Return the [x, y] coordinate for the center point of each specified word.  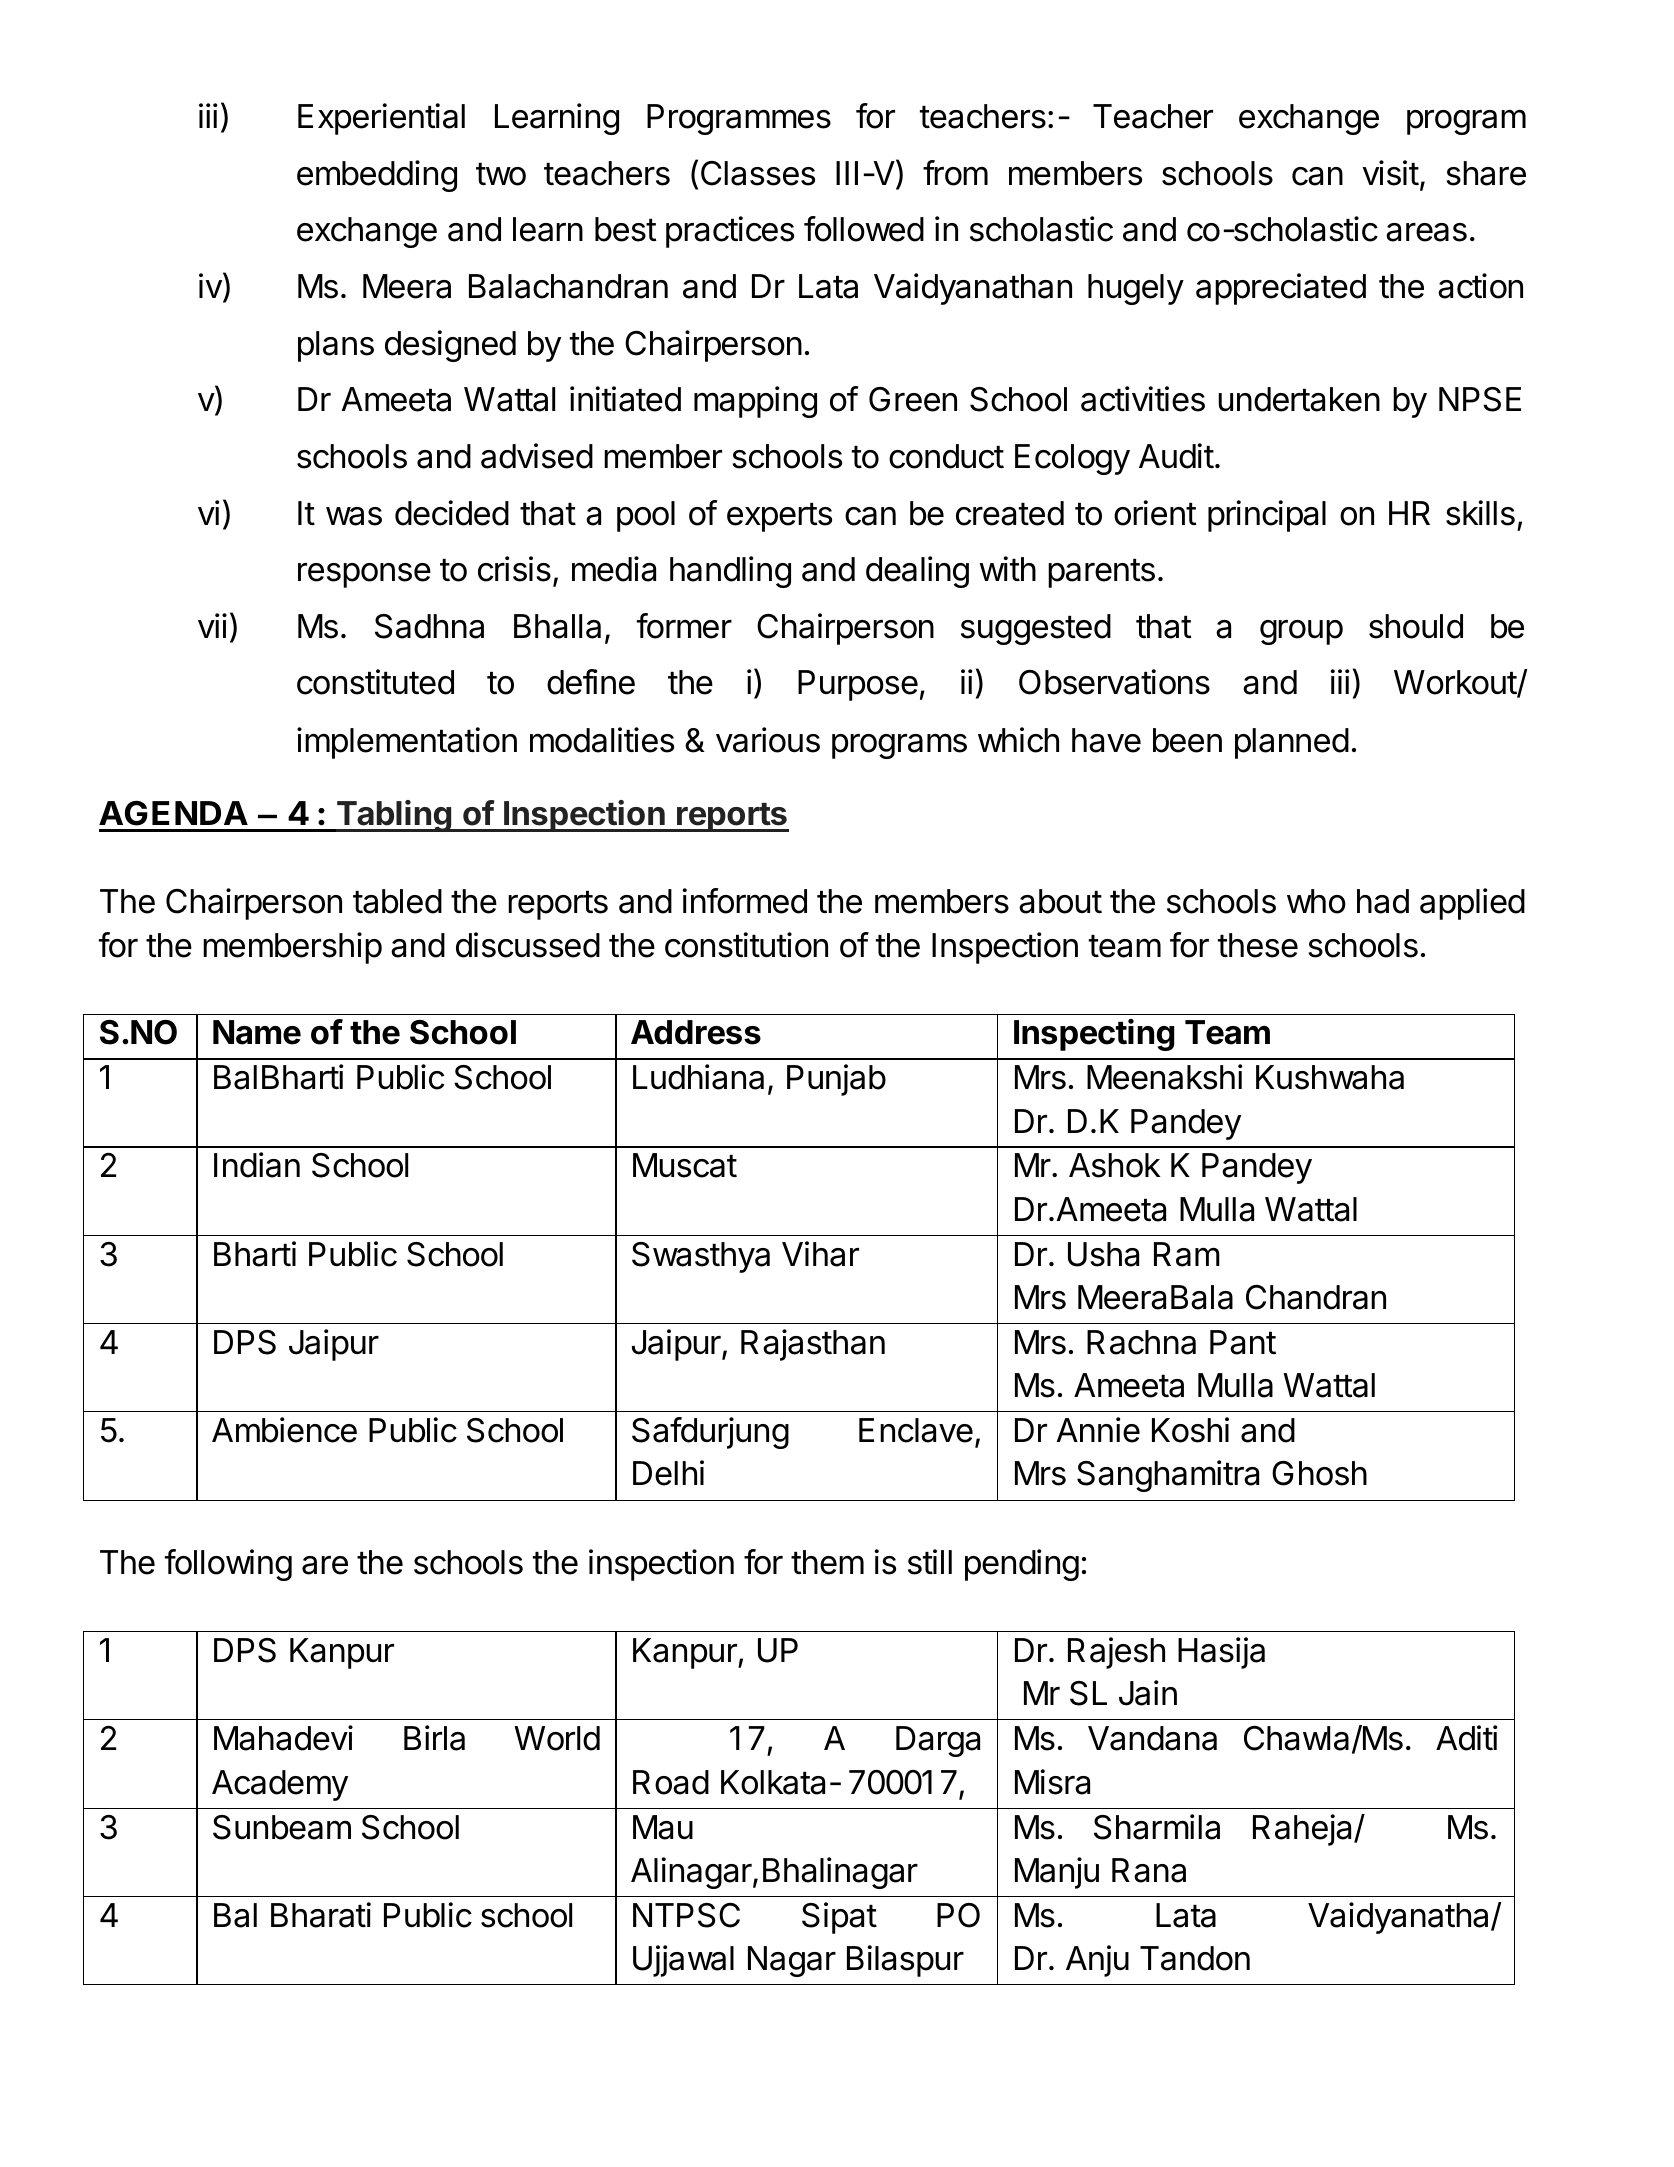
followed [864, 229]
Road [671, 1782]
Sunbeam [282, 1827]
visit [1391, 173]
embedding [377, 176]
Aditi [1467, 1738]
